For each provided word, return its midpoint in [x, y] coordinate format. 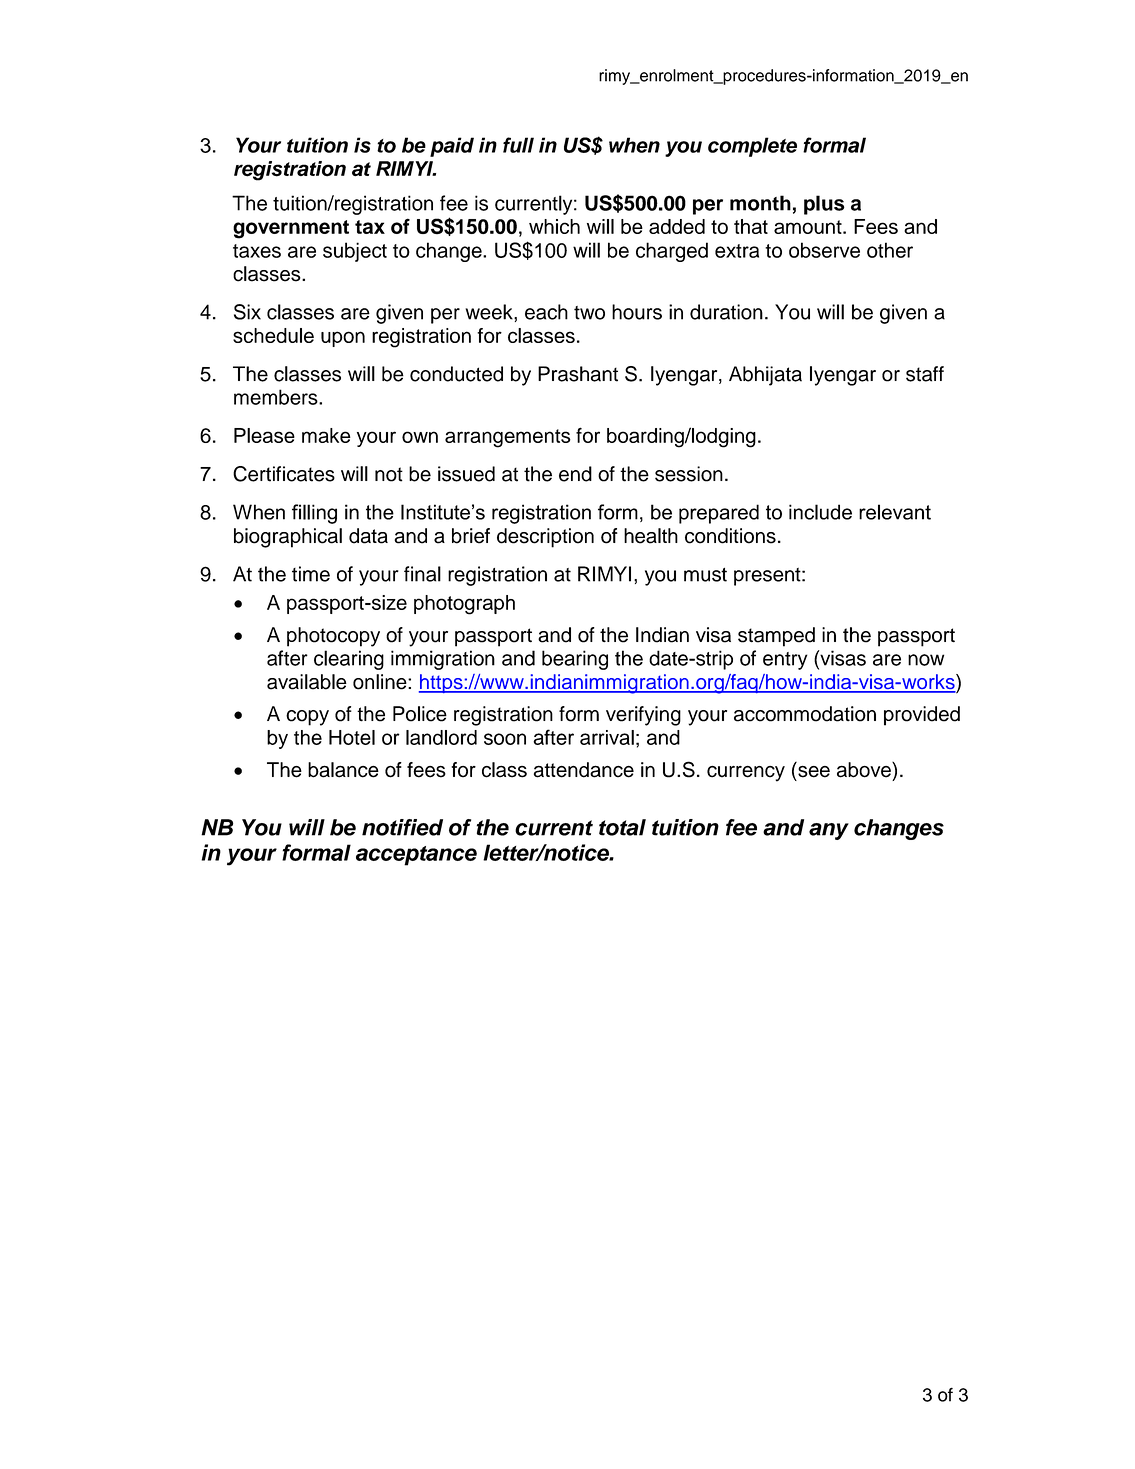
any [829, 831]
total [622, 827]
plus [824, 205]
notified [402, 827]
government [291, 229]
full [518, 145]
